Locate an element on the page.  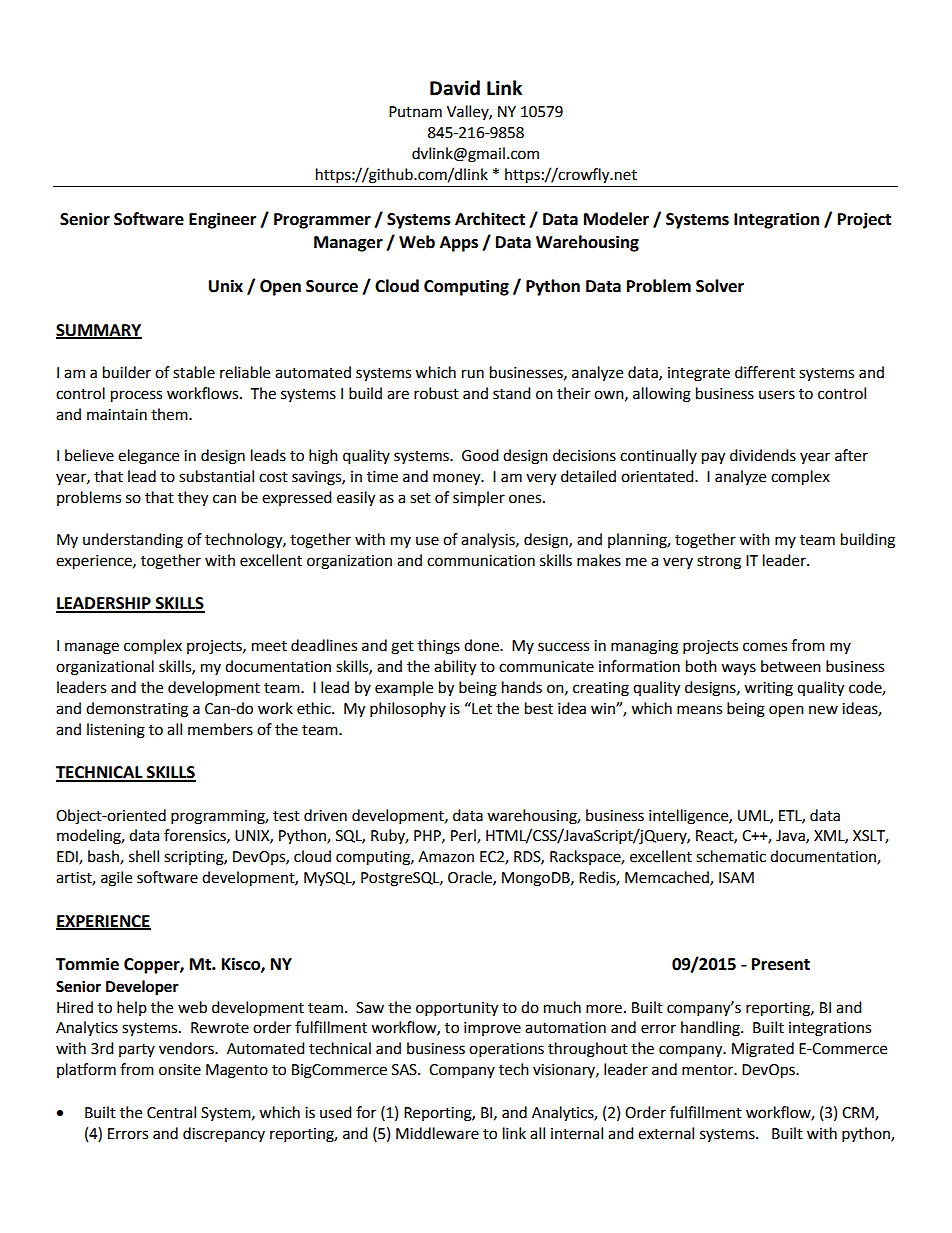
meet is located at coordinates (269, 646).
